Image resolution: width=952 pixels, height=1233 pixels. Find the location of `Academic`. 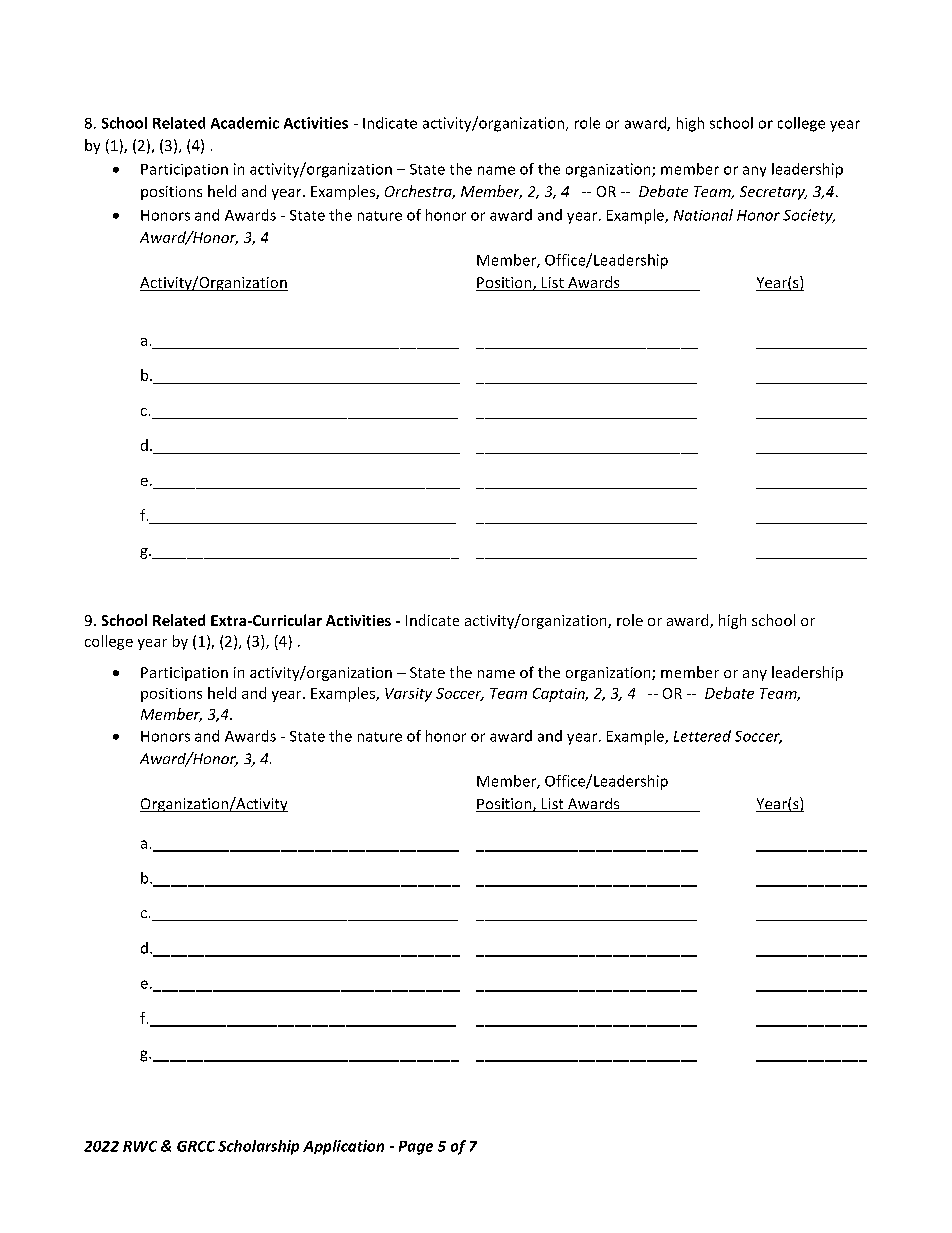

Academic is located at coordinates (245, 123).
